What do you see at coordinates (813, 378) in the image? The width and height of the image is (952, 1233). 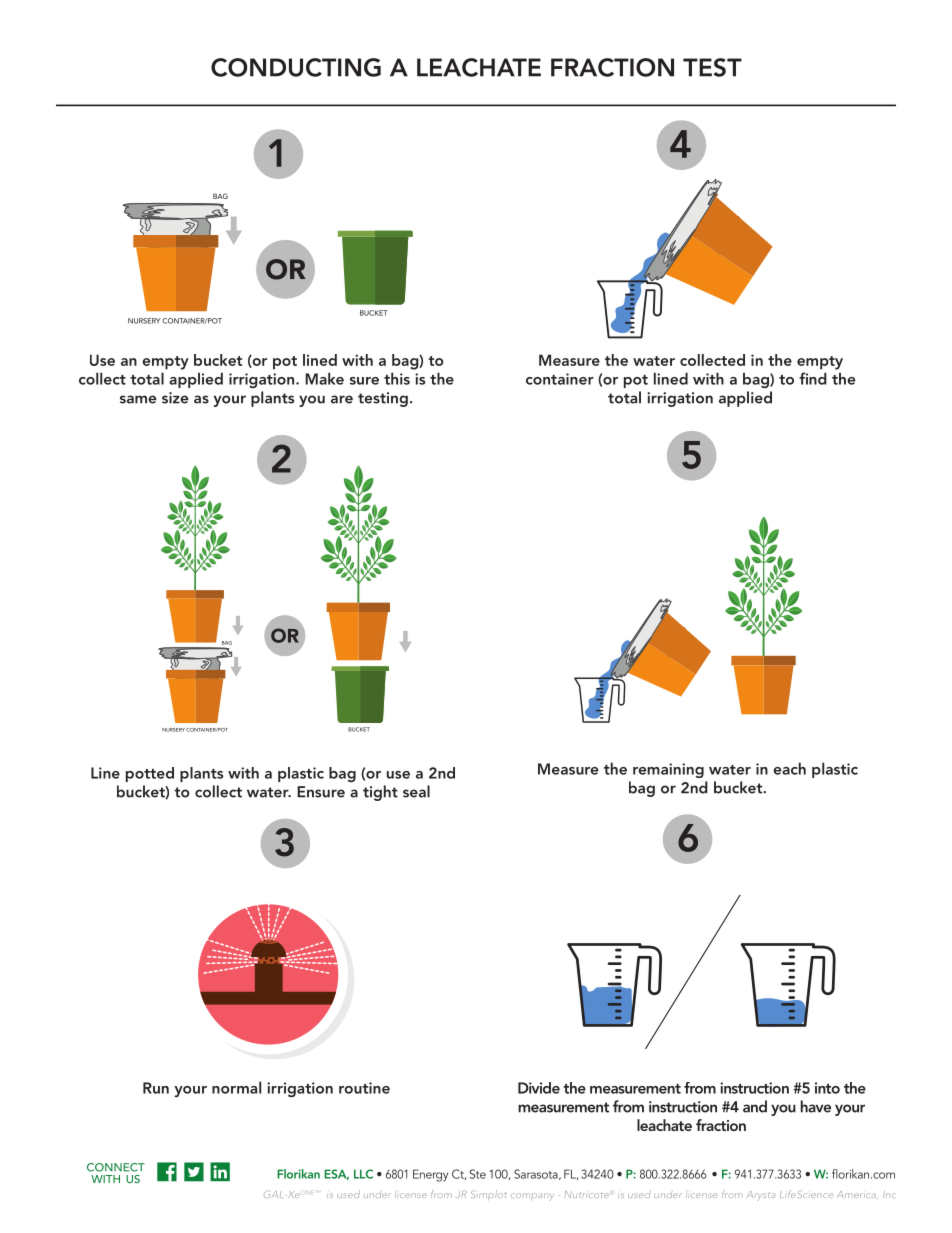 I see `find` at bounding box center [813, 378].
